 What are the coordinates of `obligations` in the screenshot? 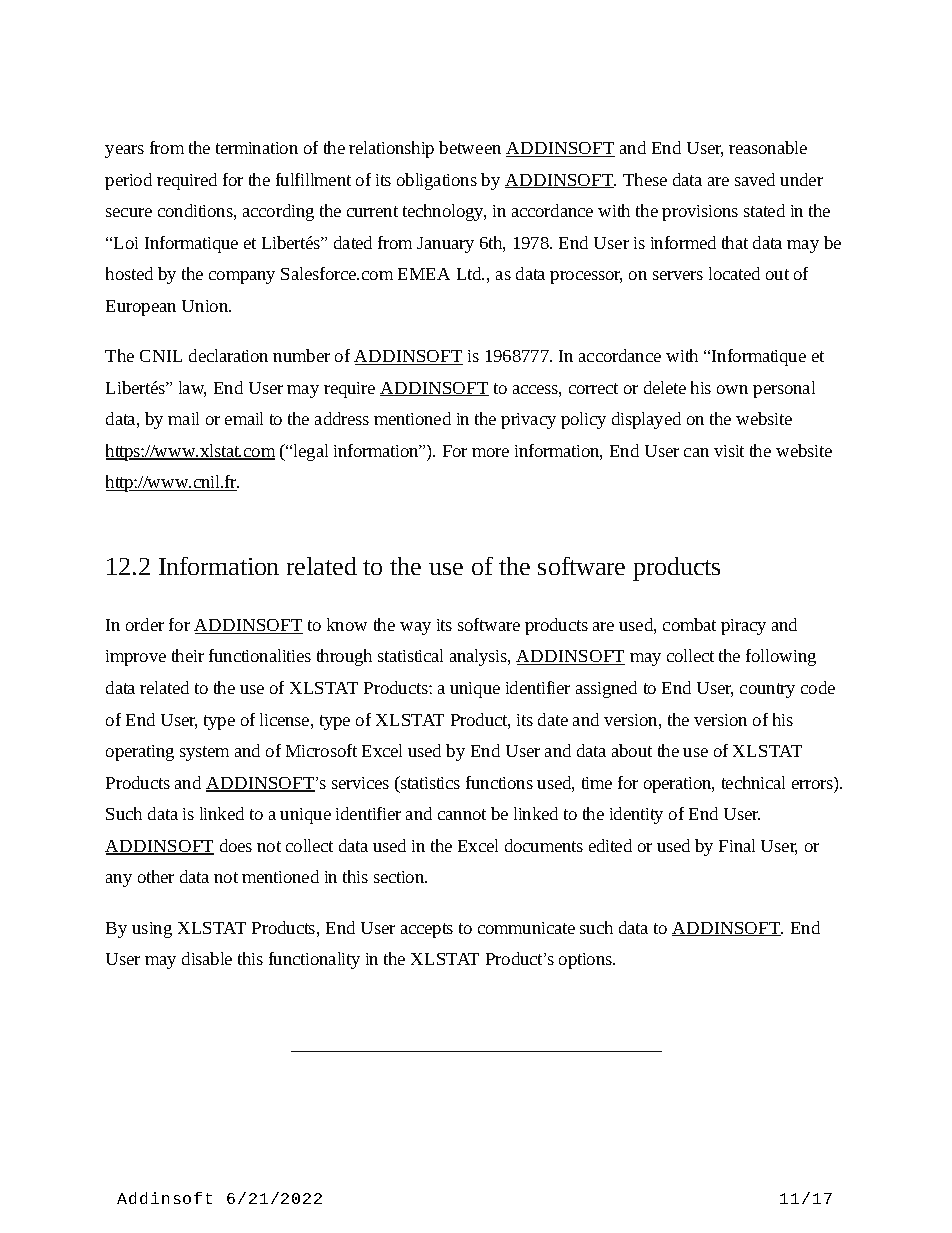 It's located at (437, 181).
